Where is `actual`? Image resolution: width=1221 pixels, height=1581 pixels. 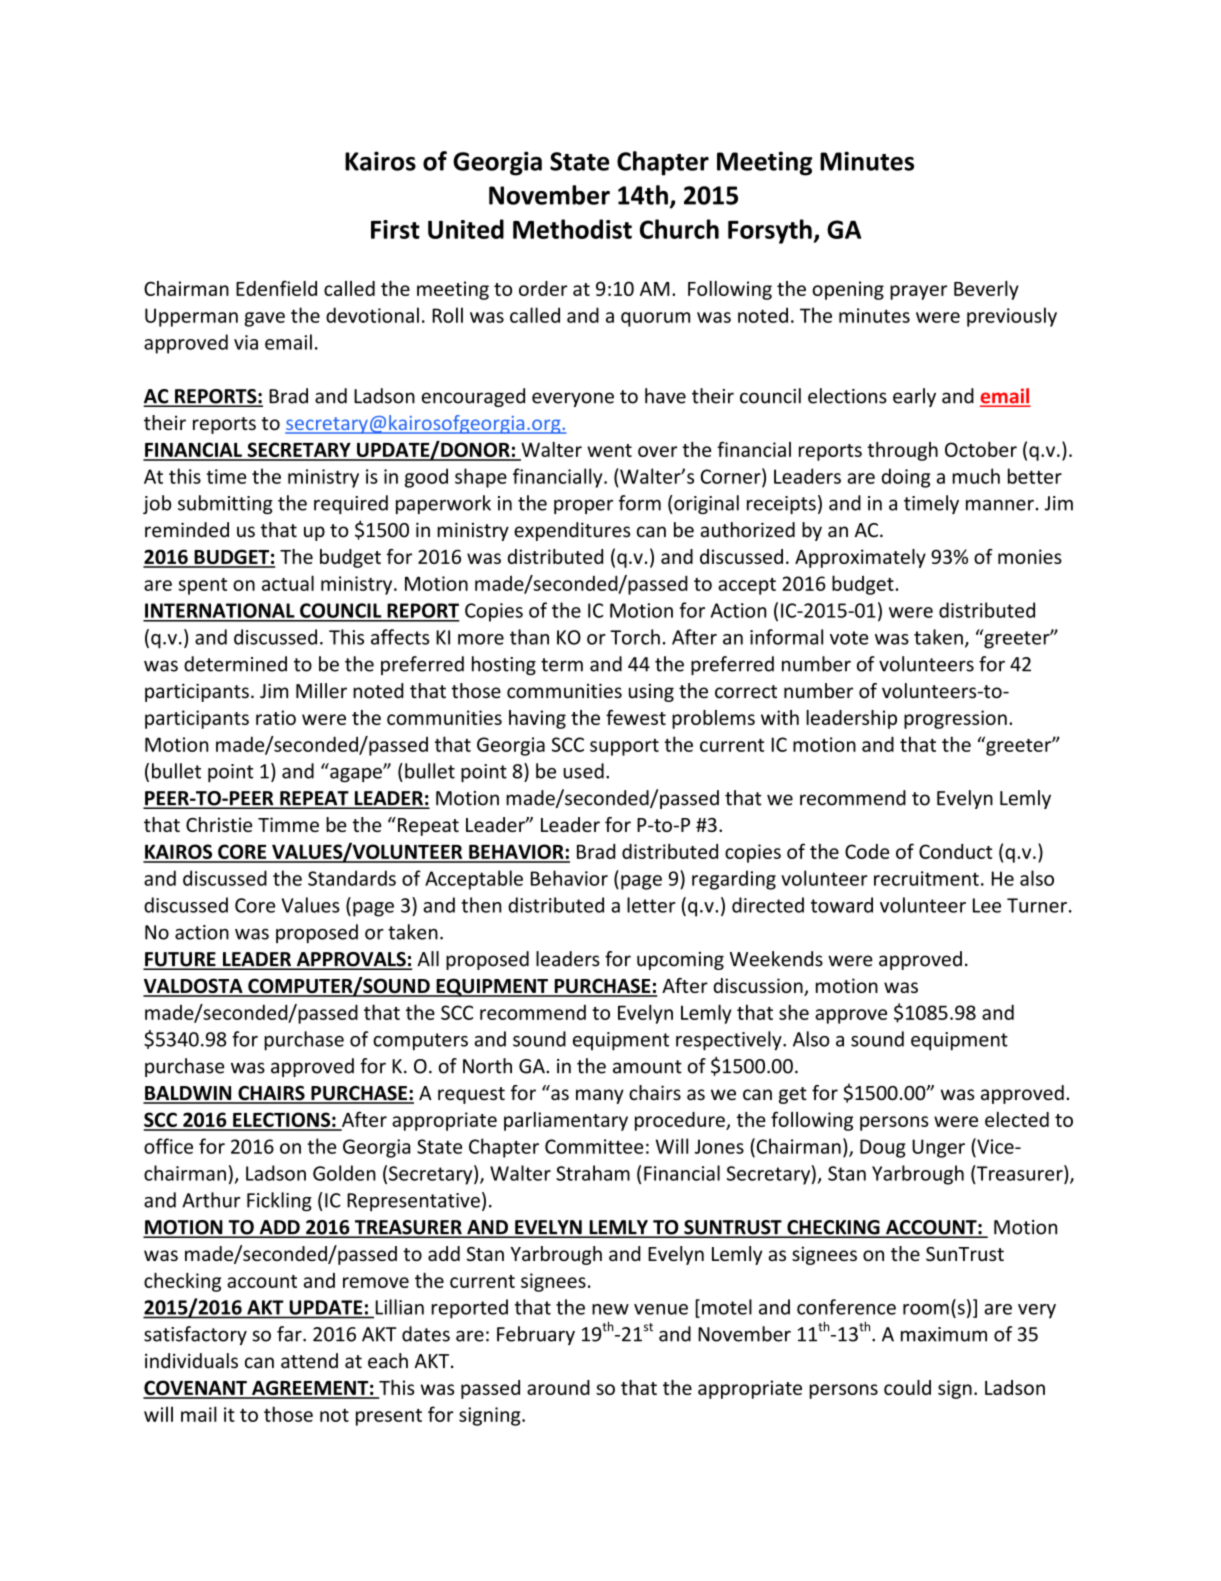 actual is located at coordinates (288, 583).
